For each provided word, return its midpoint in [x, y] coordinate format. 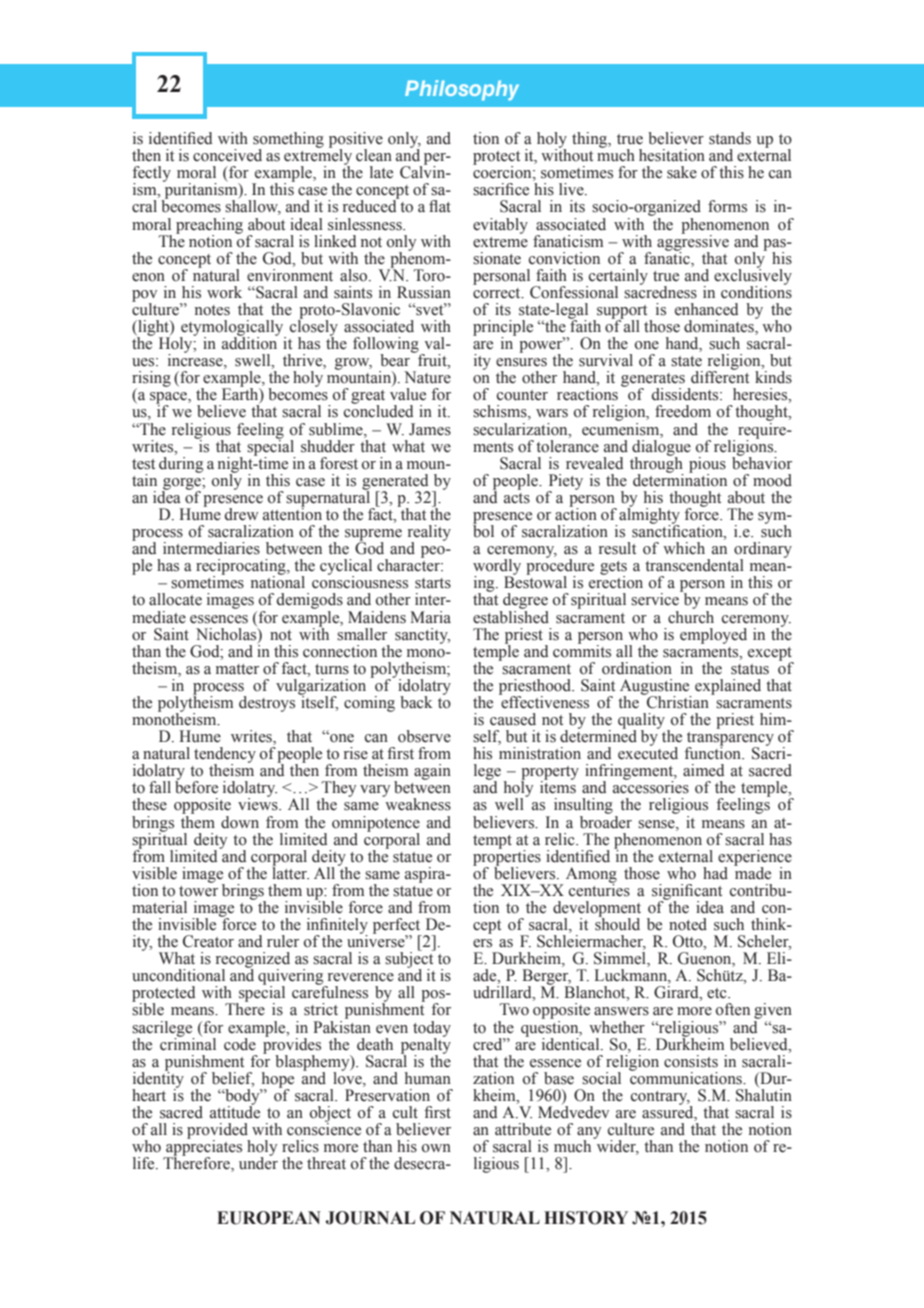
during [181, 463]
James [430, 429]
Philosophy [462, 90]
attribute [523, 1129]
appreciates [203, 1148]
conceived [227, 155]
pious [707, 466]
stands [730, 138]
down [240, 822]
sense [657, 824]
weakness [417, 803]
